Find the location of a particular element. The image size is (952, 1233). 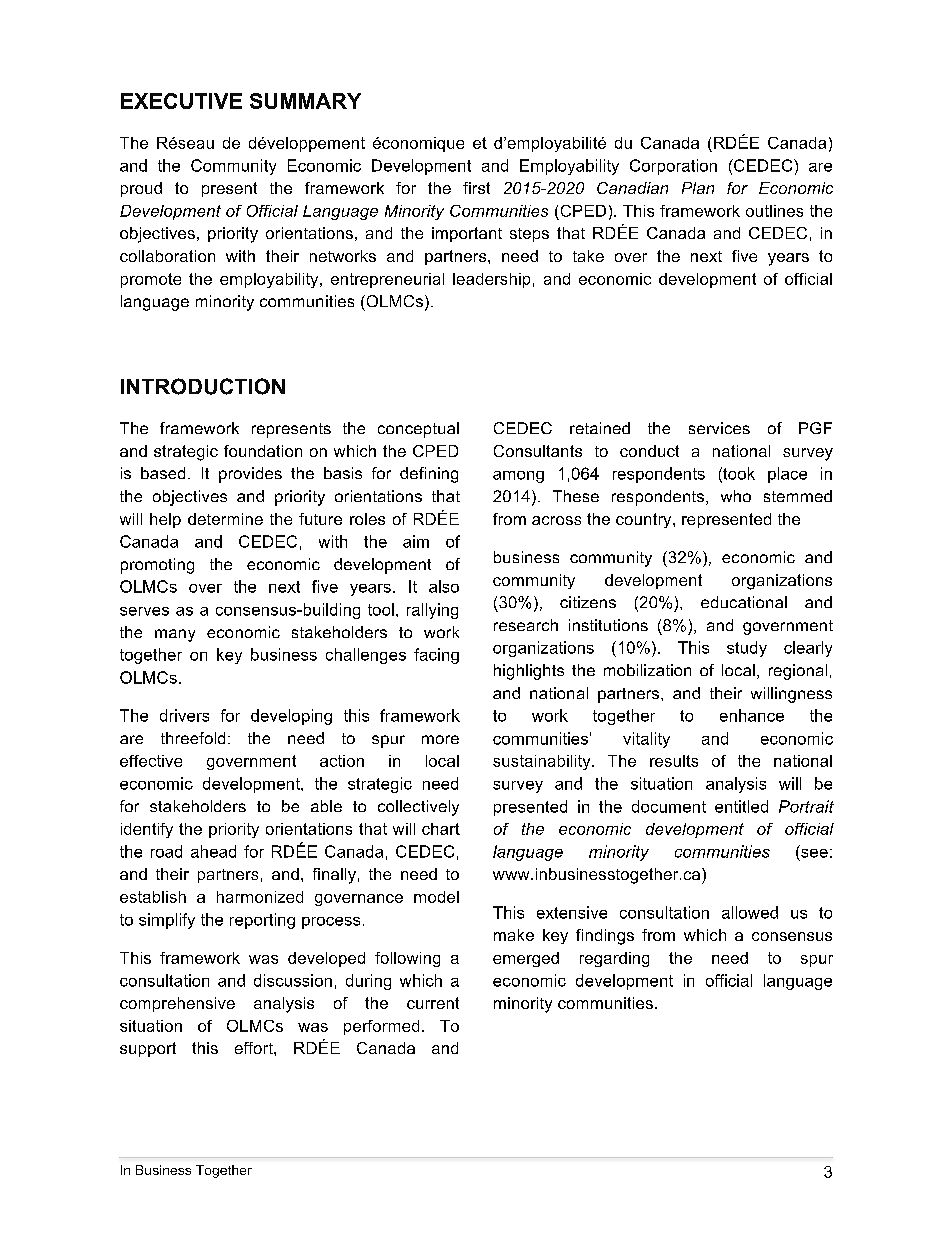

also is located at coordinates (444, 586).
